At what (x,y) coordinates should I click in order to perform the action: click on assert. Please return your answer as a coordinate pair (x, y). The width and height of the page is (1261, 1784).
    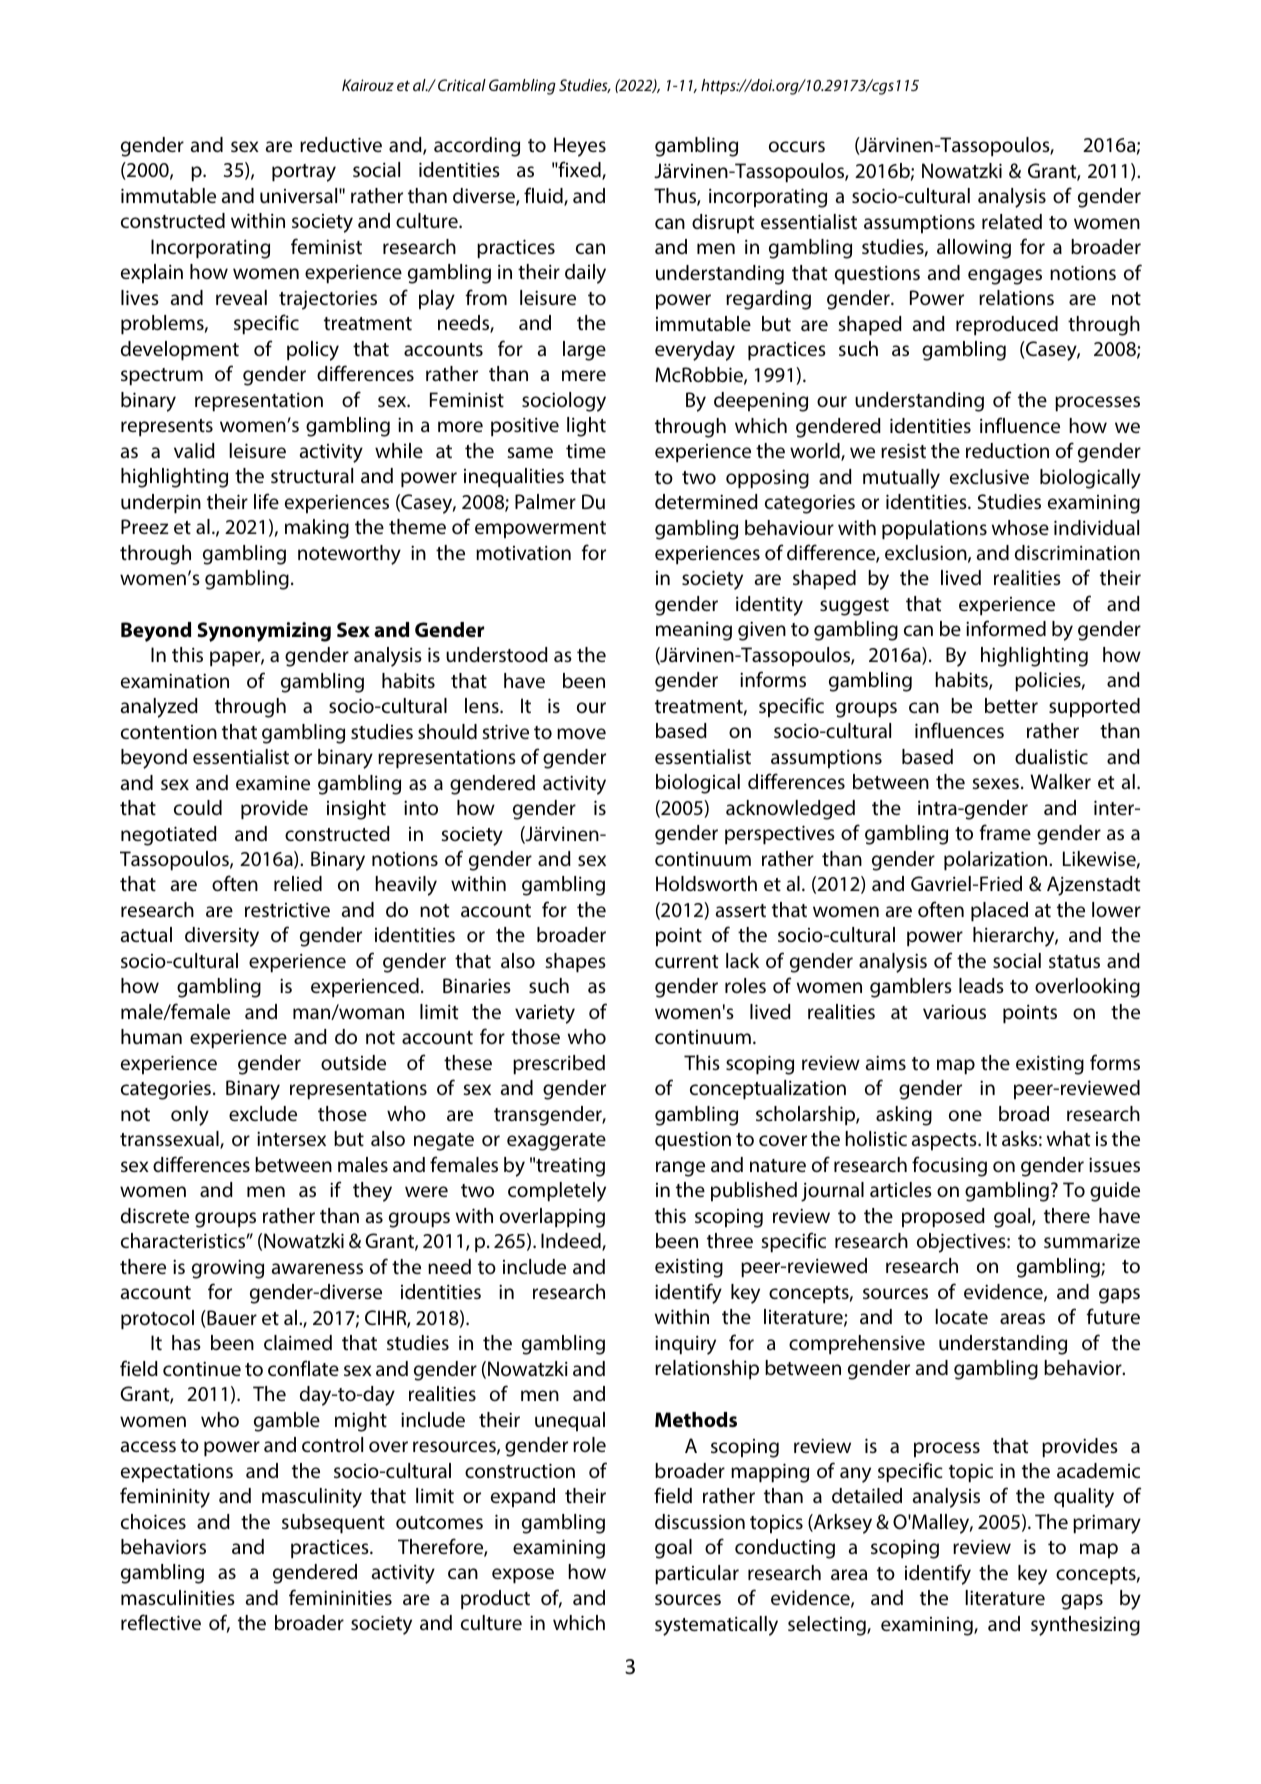
    Looking at the image, I should click on (740, 910).
